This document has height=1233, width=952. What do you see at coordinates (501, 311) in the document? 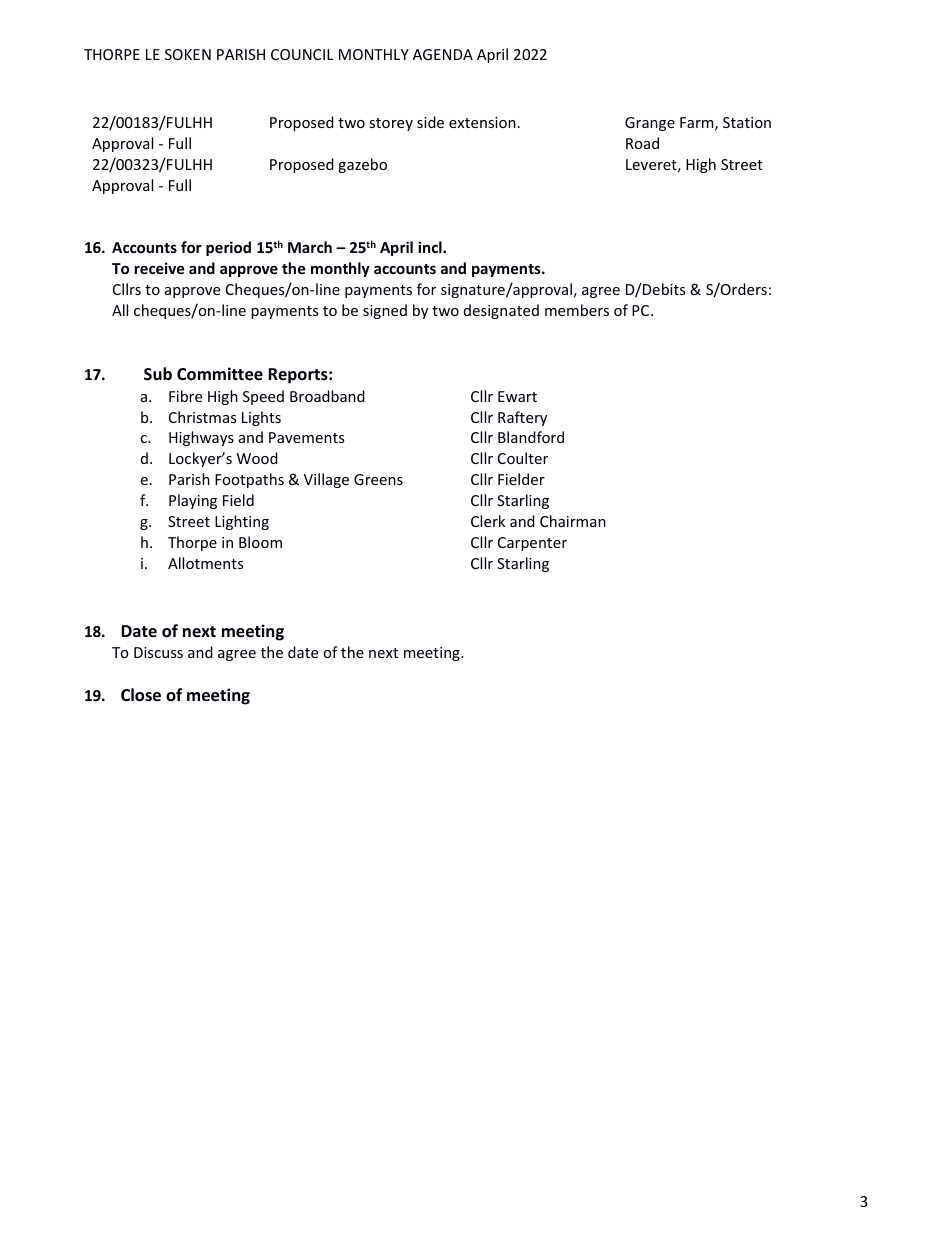
I see `designated` at bounding box center [501, 311].
